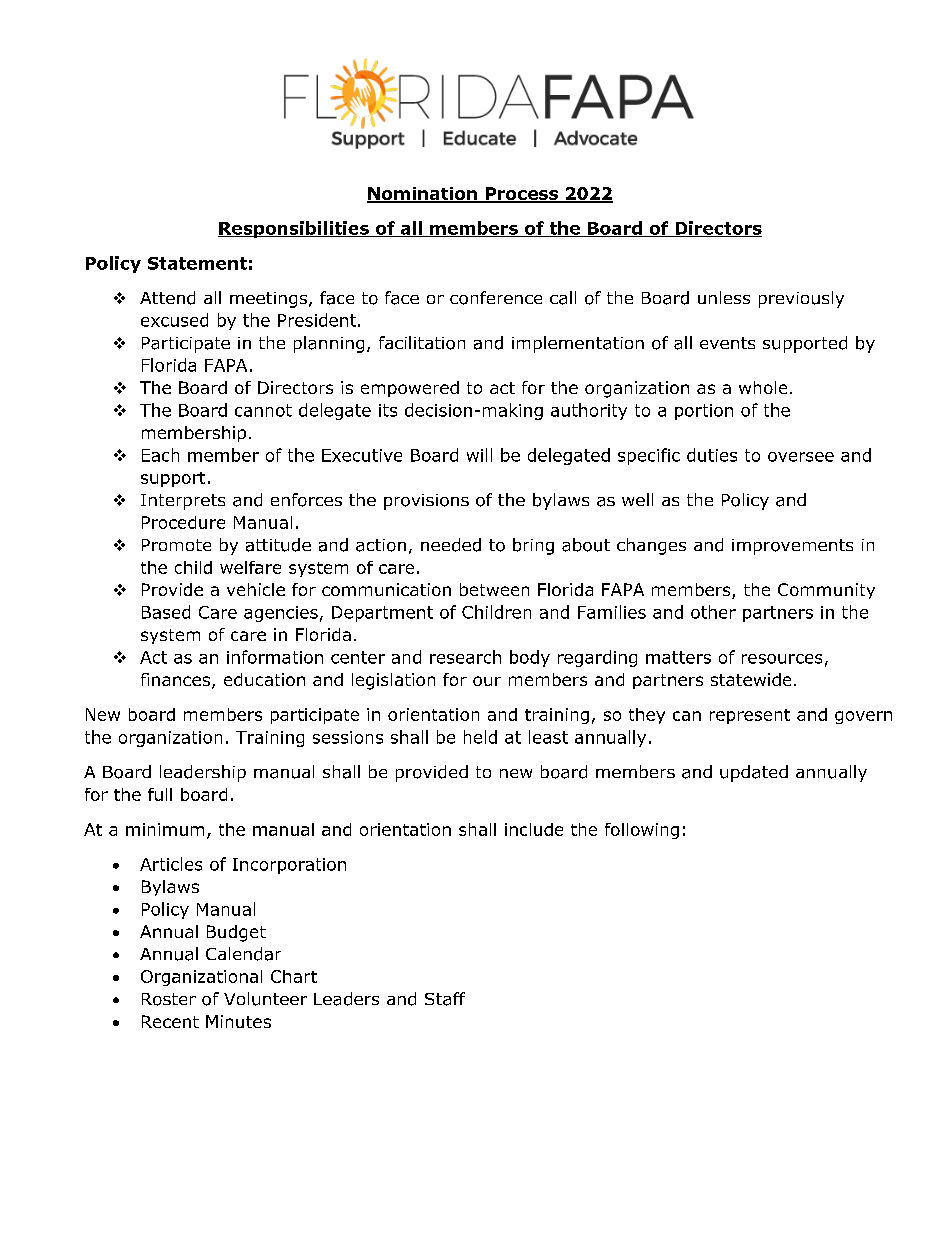 This screenshot has width=952, height=1233. I want to click on will, so click(479, 455).
